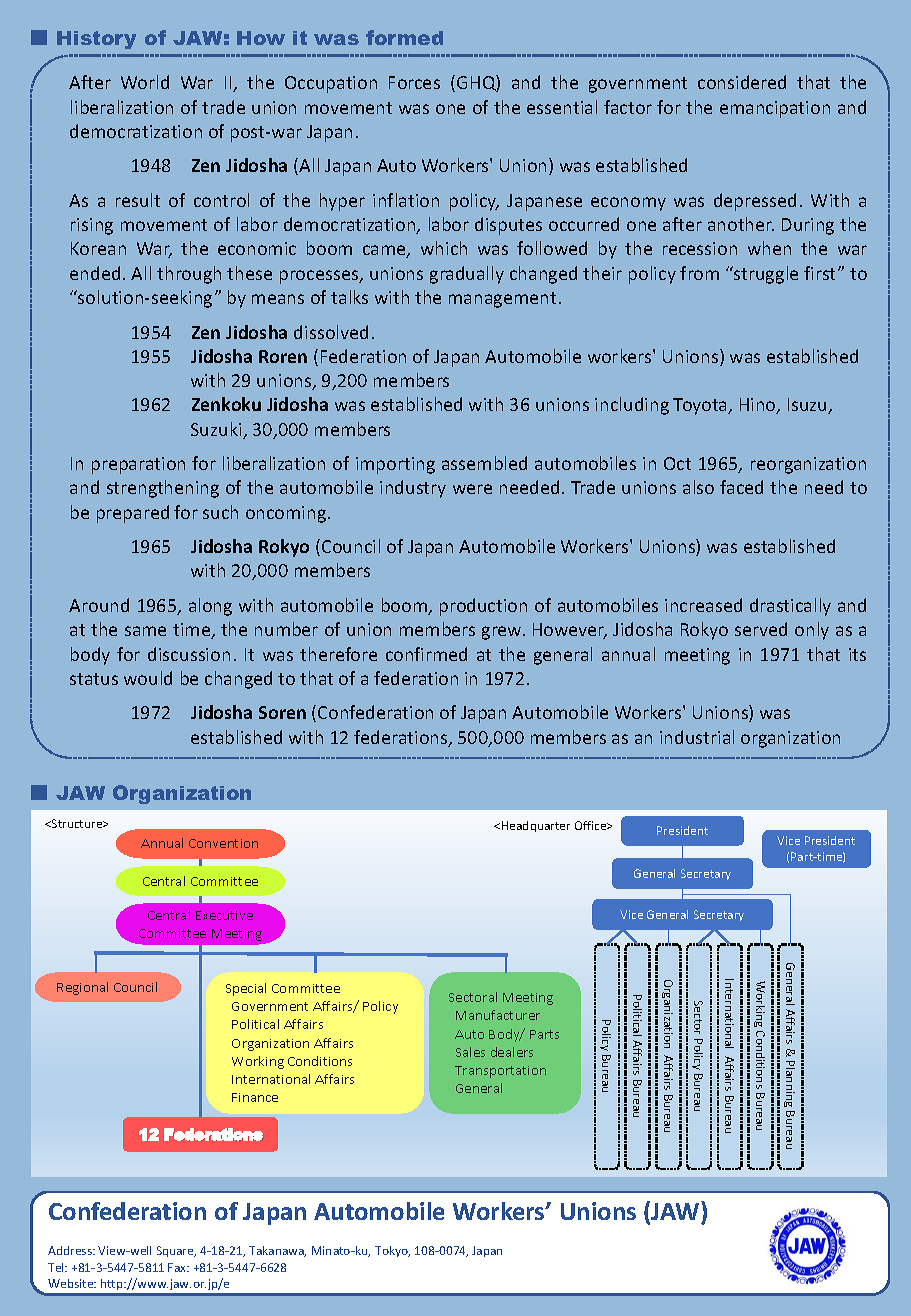 This document has width=911, height=1316. What do you see at coordinates (536, 826) in the document?
I see `Headquarter` at bounding box center [536, 826].
